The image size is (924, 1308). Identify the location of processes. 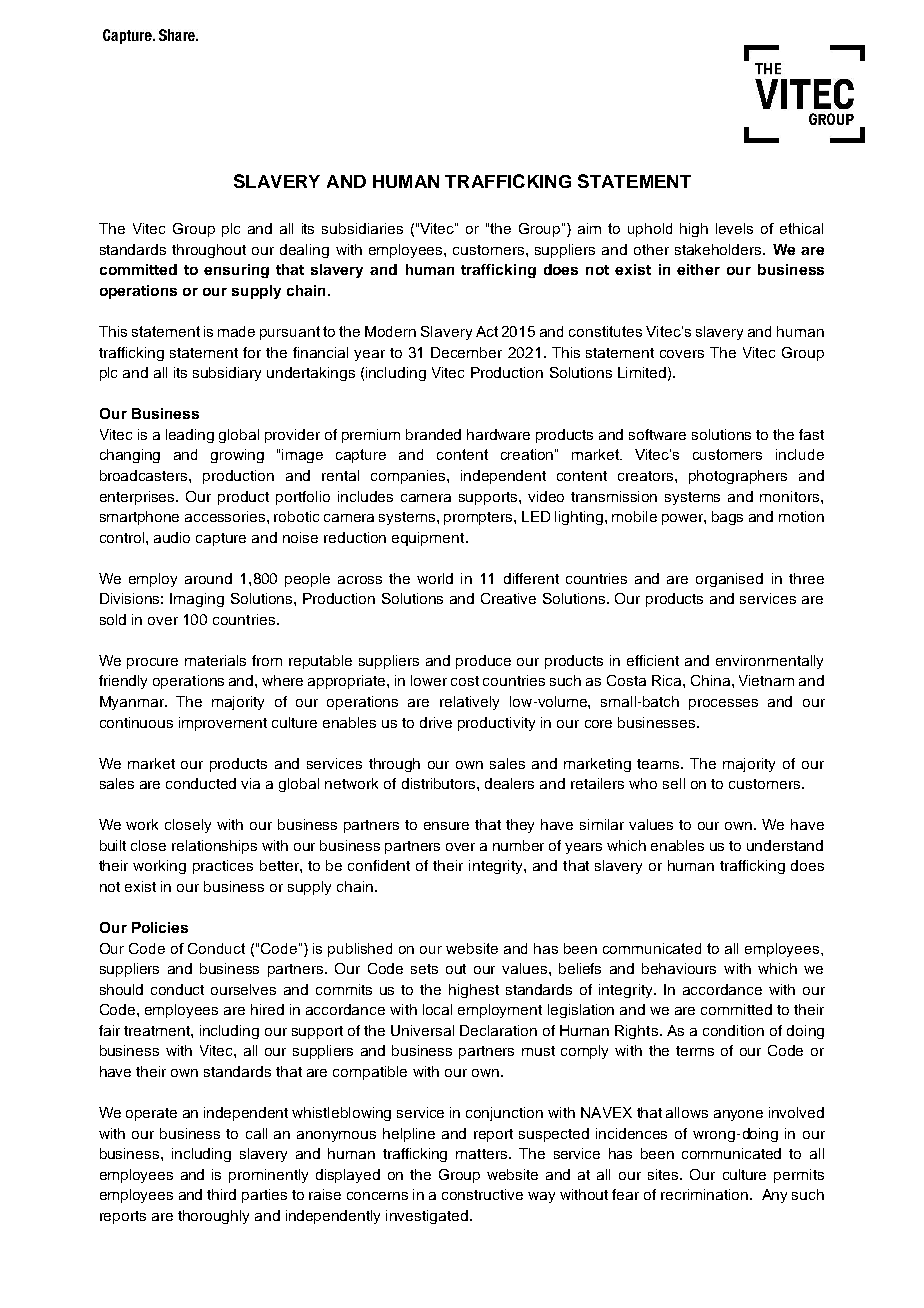
(723, 704).
